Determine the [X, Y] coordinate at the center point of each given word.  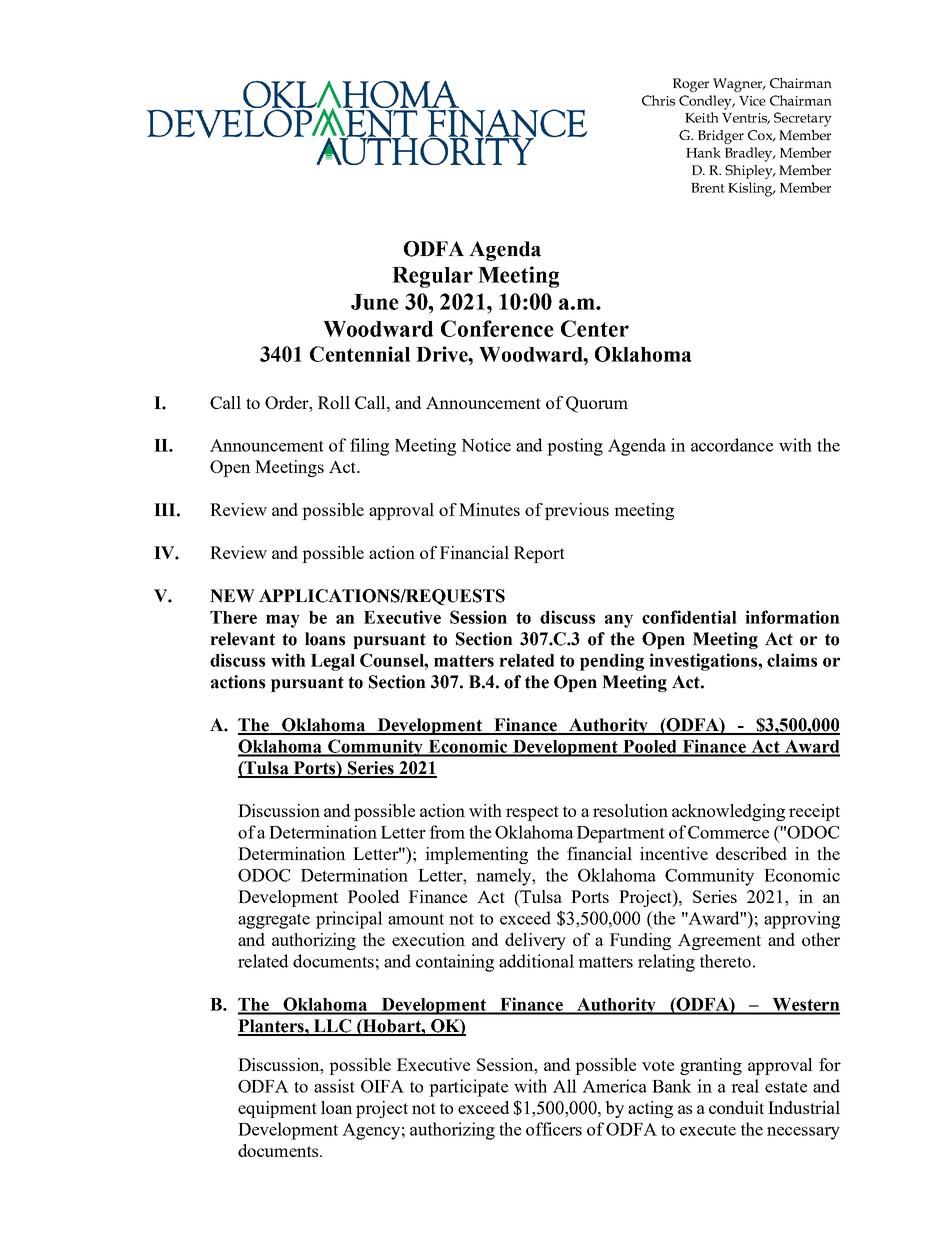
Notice [486, 445]
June [375, 302]
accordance [732, 445]
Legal [333, 662]
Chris [658, 100]
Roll [334, 402]
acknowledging [728, 812]
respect [532, 813]
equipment [277, 1109]
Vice [752, 101]
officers [554, 1129]
